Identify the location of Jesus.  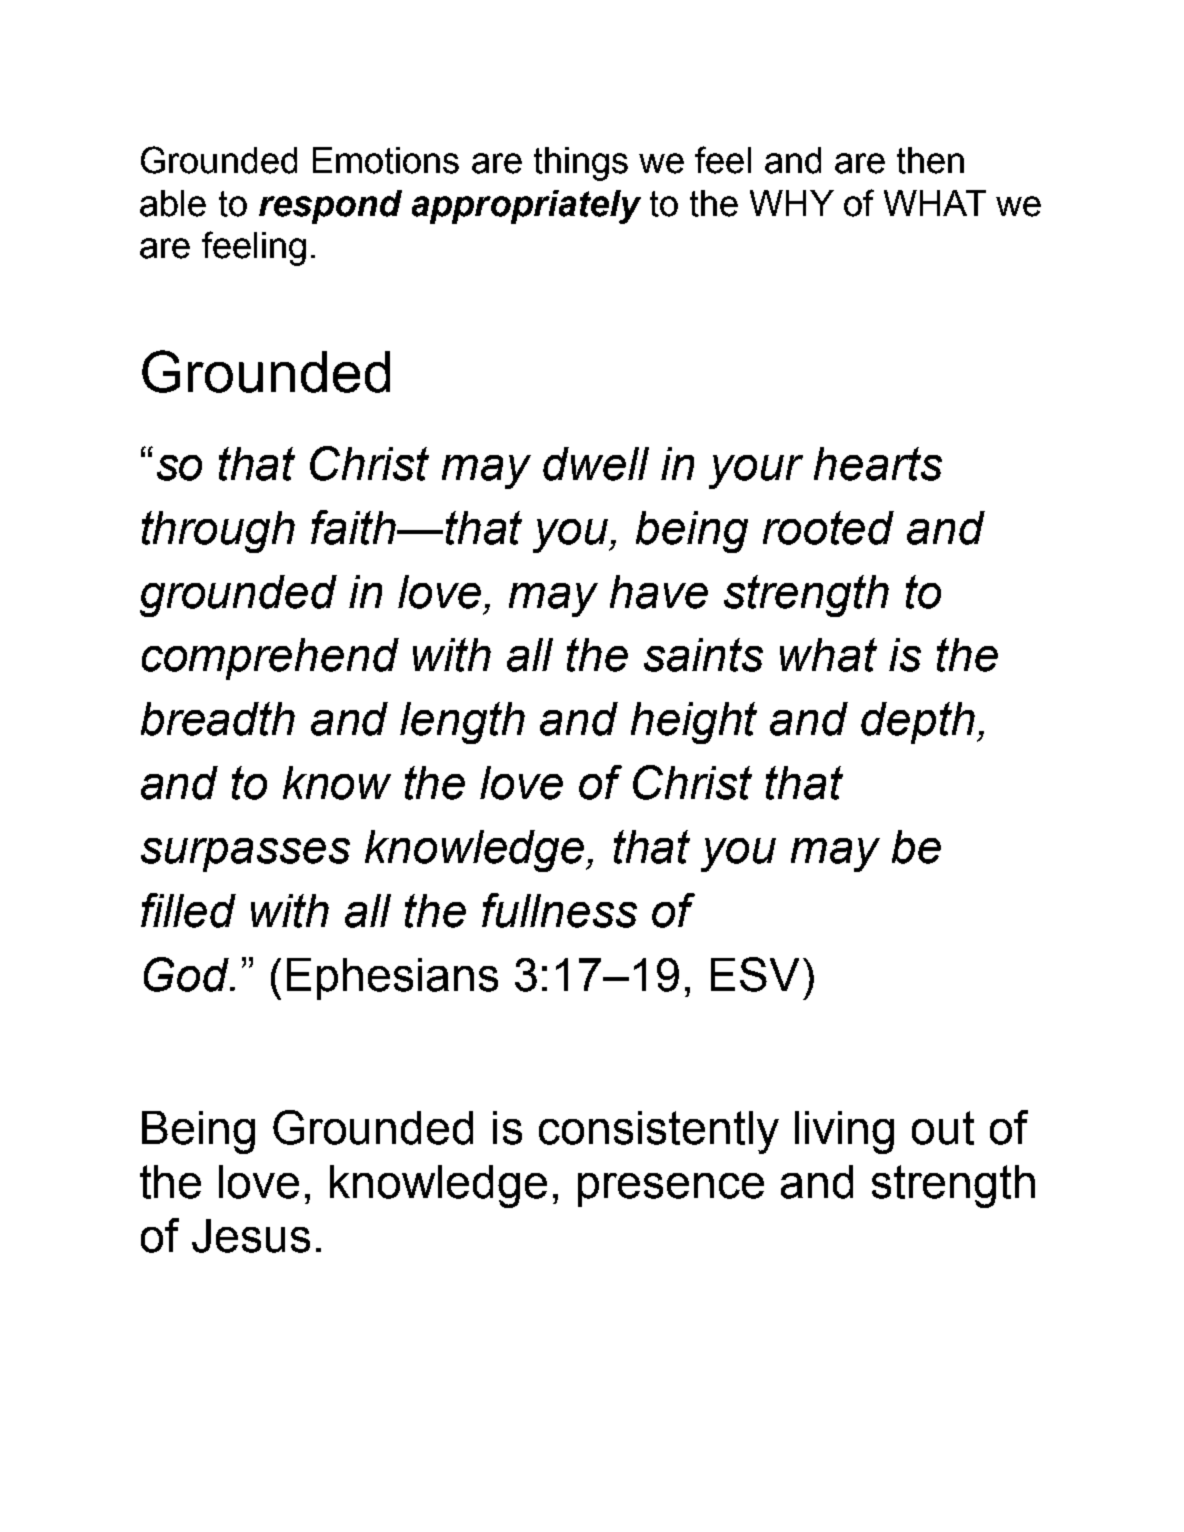
(251, 1236).
